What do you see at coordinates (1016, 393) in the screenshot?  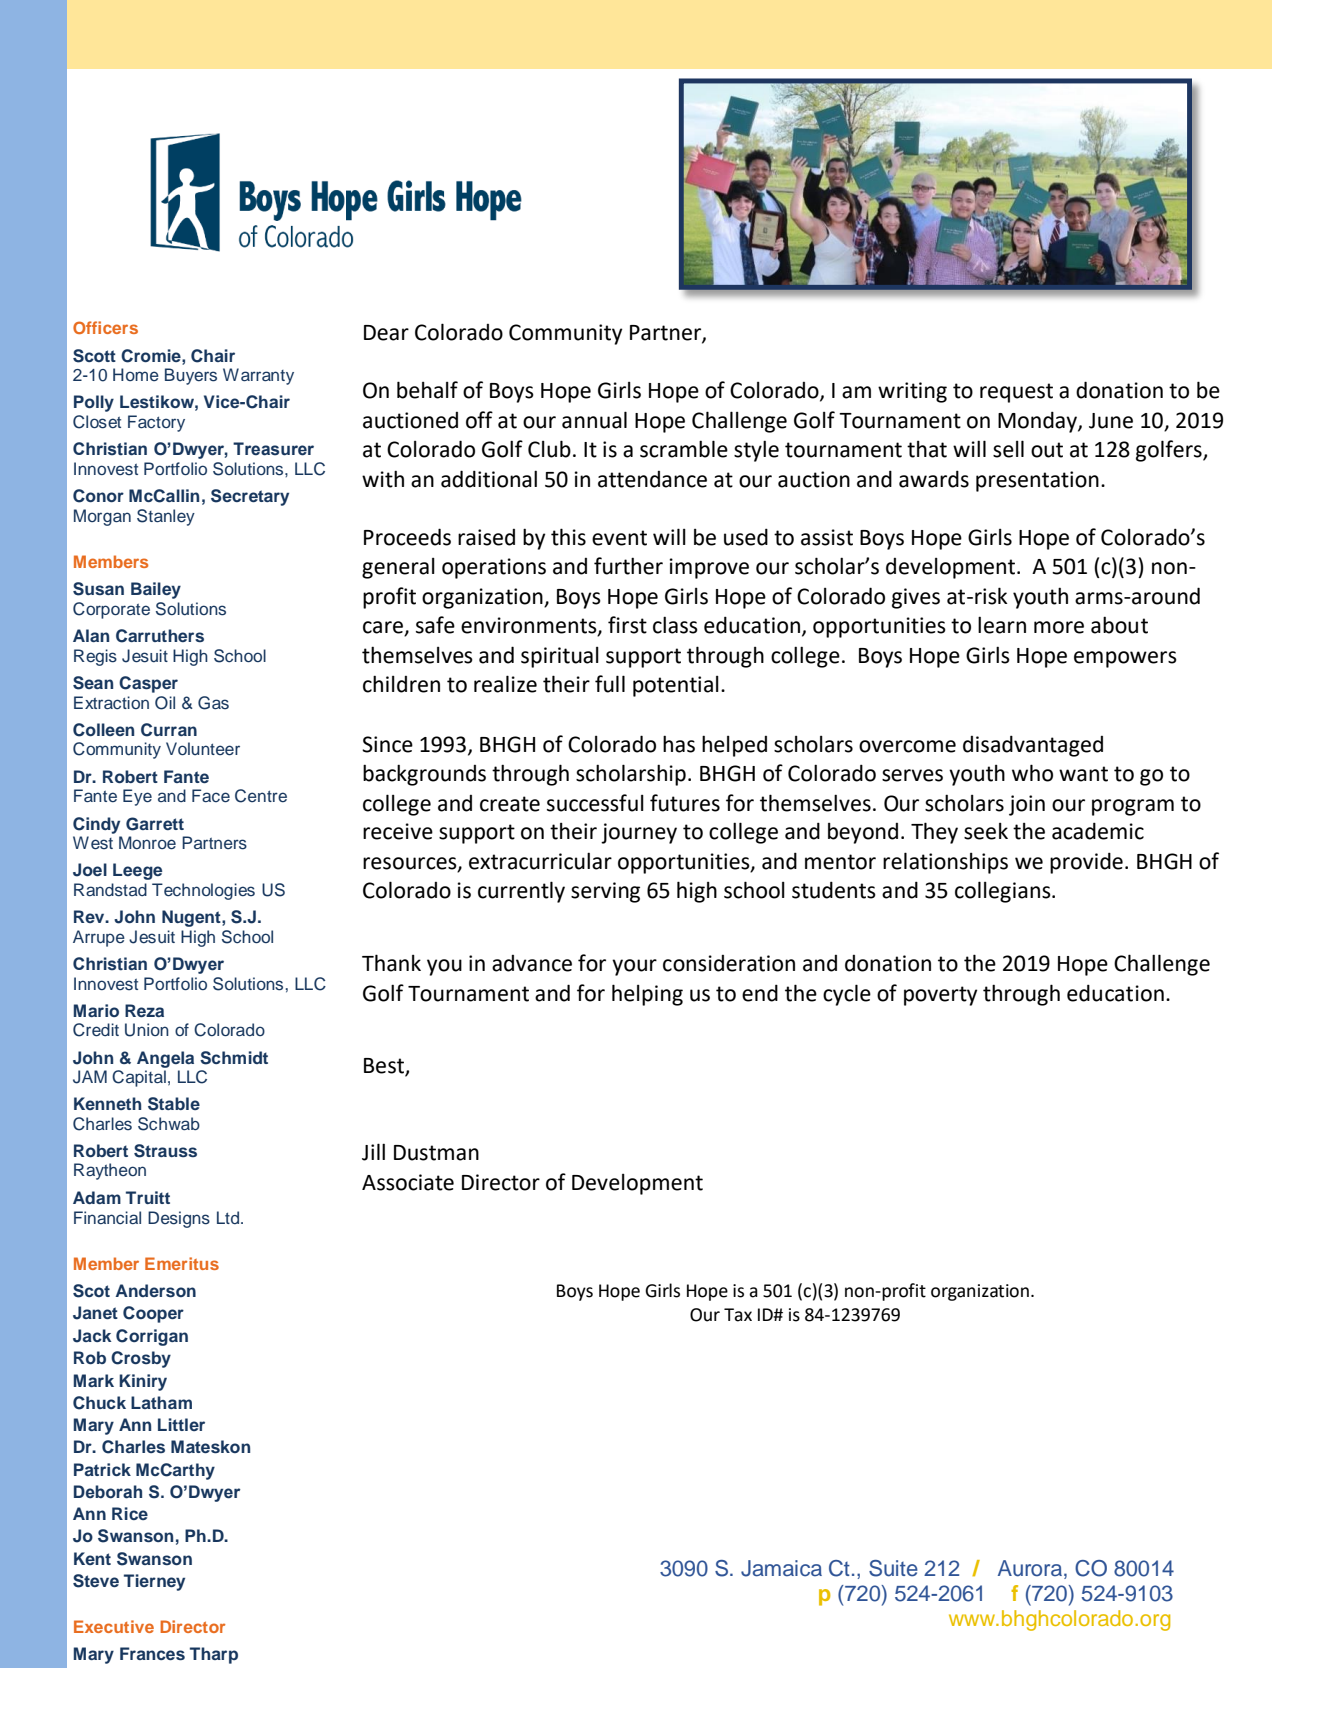 I see `request` at bounding box center [1016, 393].
